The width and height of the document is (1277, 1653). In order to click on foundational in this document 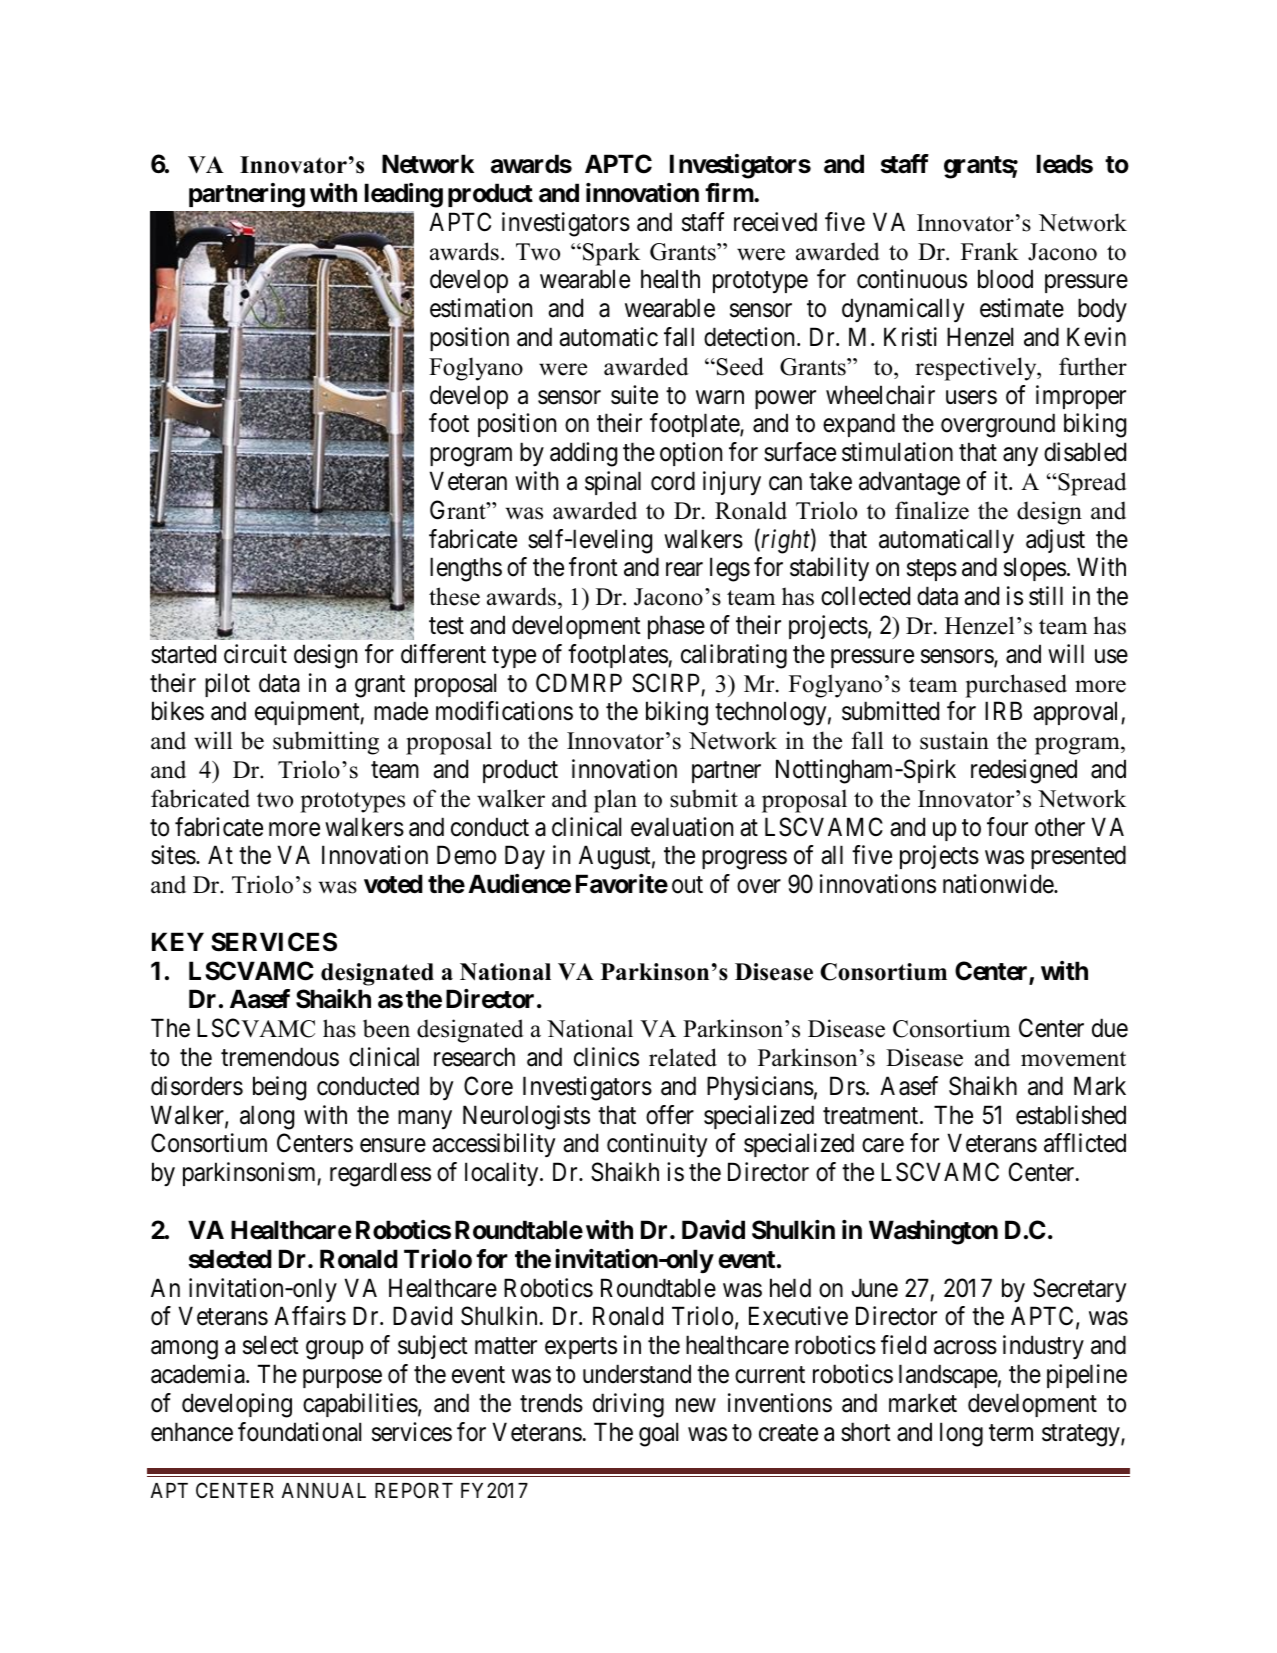, I will do `click(299, 1432)`.
